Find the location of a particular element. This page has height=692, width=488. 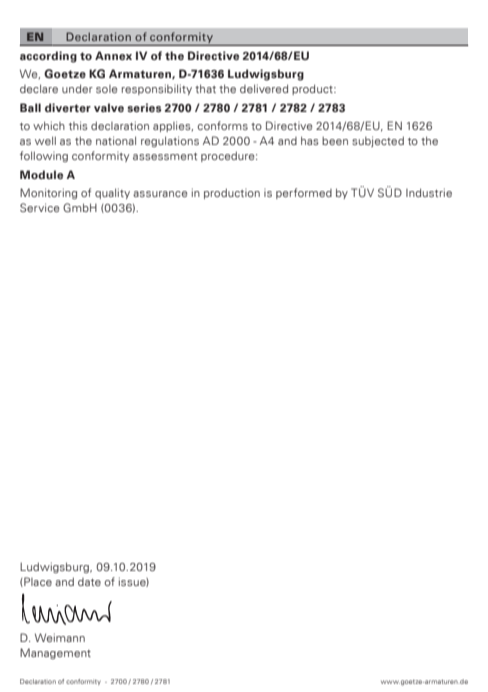

delivered is located at coordinates (264, 88).
